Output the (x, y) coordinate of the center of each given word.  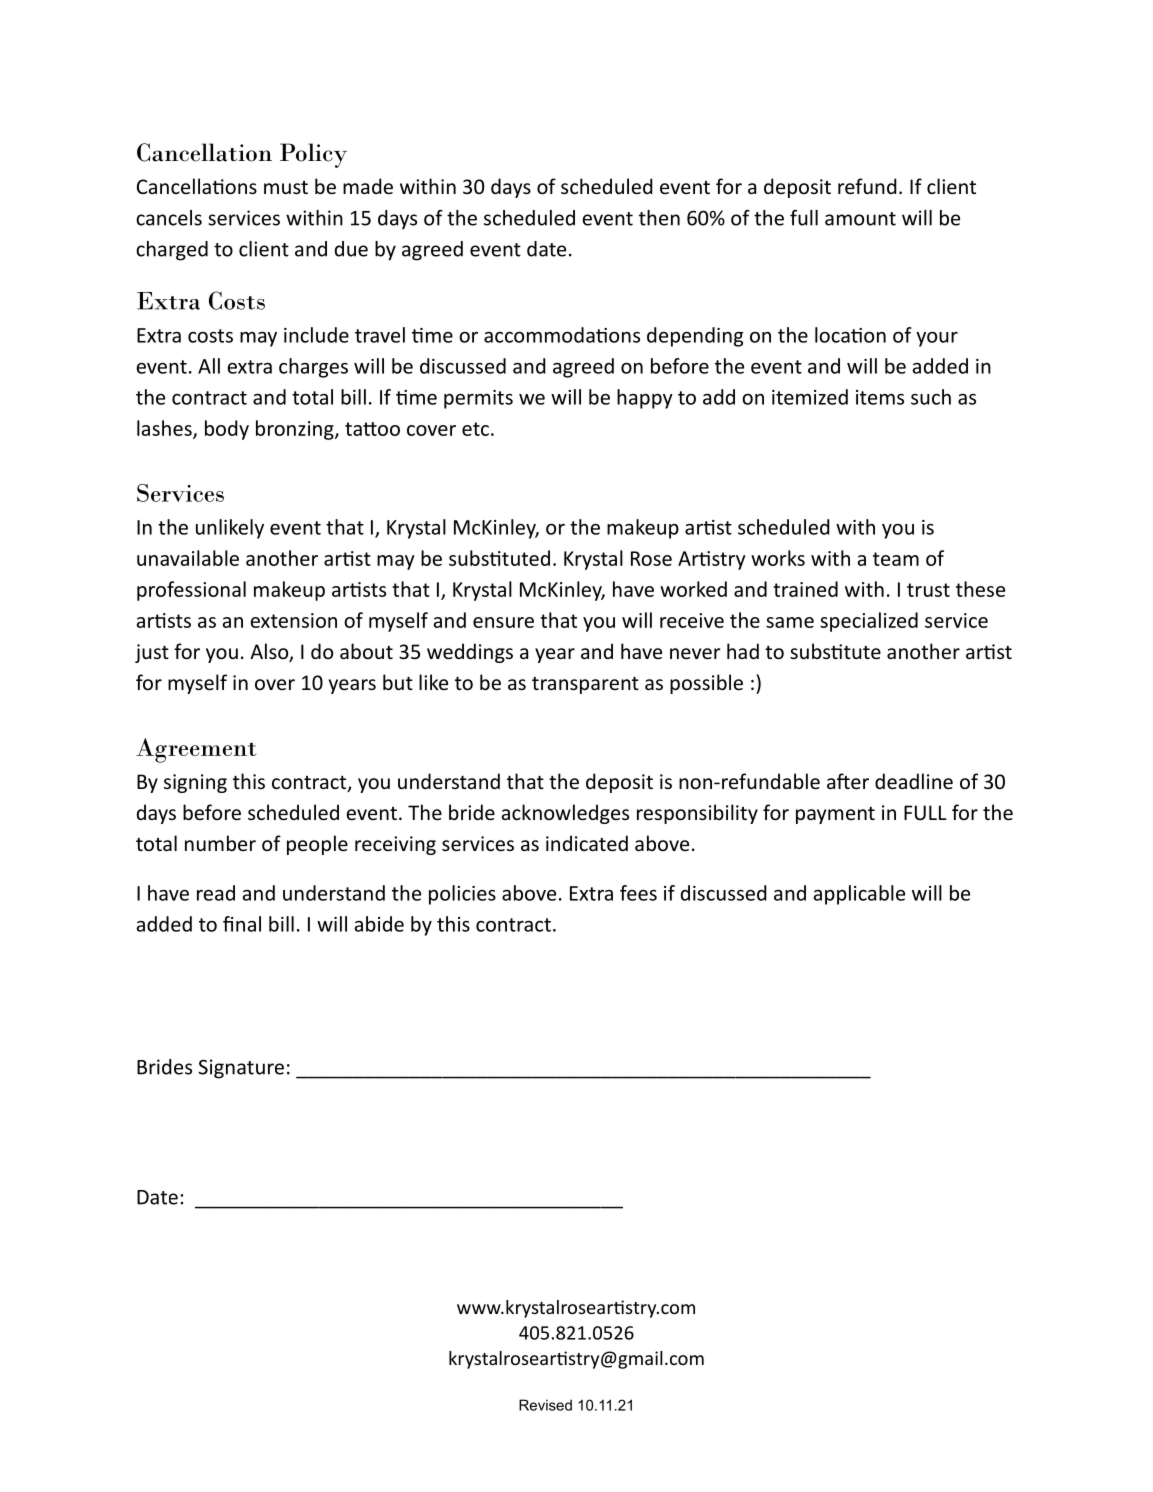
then (659, 218)
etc (475, 429)
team (896, 559)
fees (638, 893)
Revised (545, 1405)
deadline (914, 781)
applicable (859, 895)
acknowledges (565, 814)
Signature (241, 1069)
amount (860, 219)
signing (195, 783)
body (227, 430)
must (286, 187)
